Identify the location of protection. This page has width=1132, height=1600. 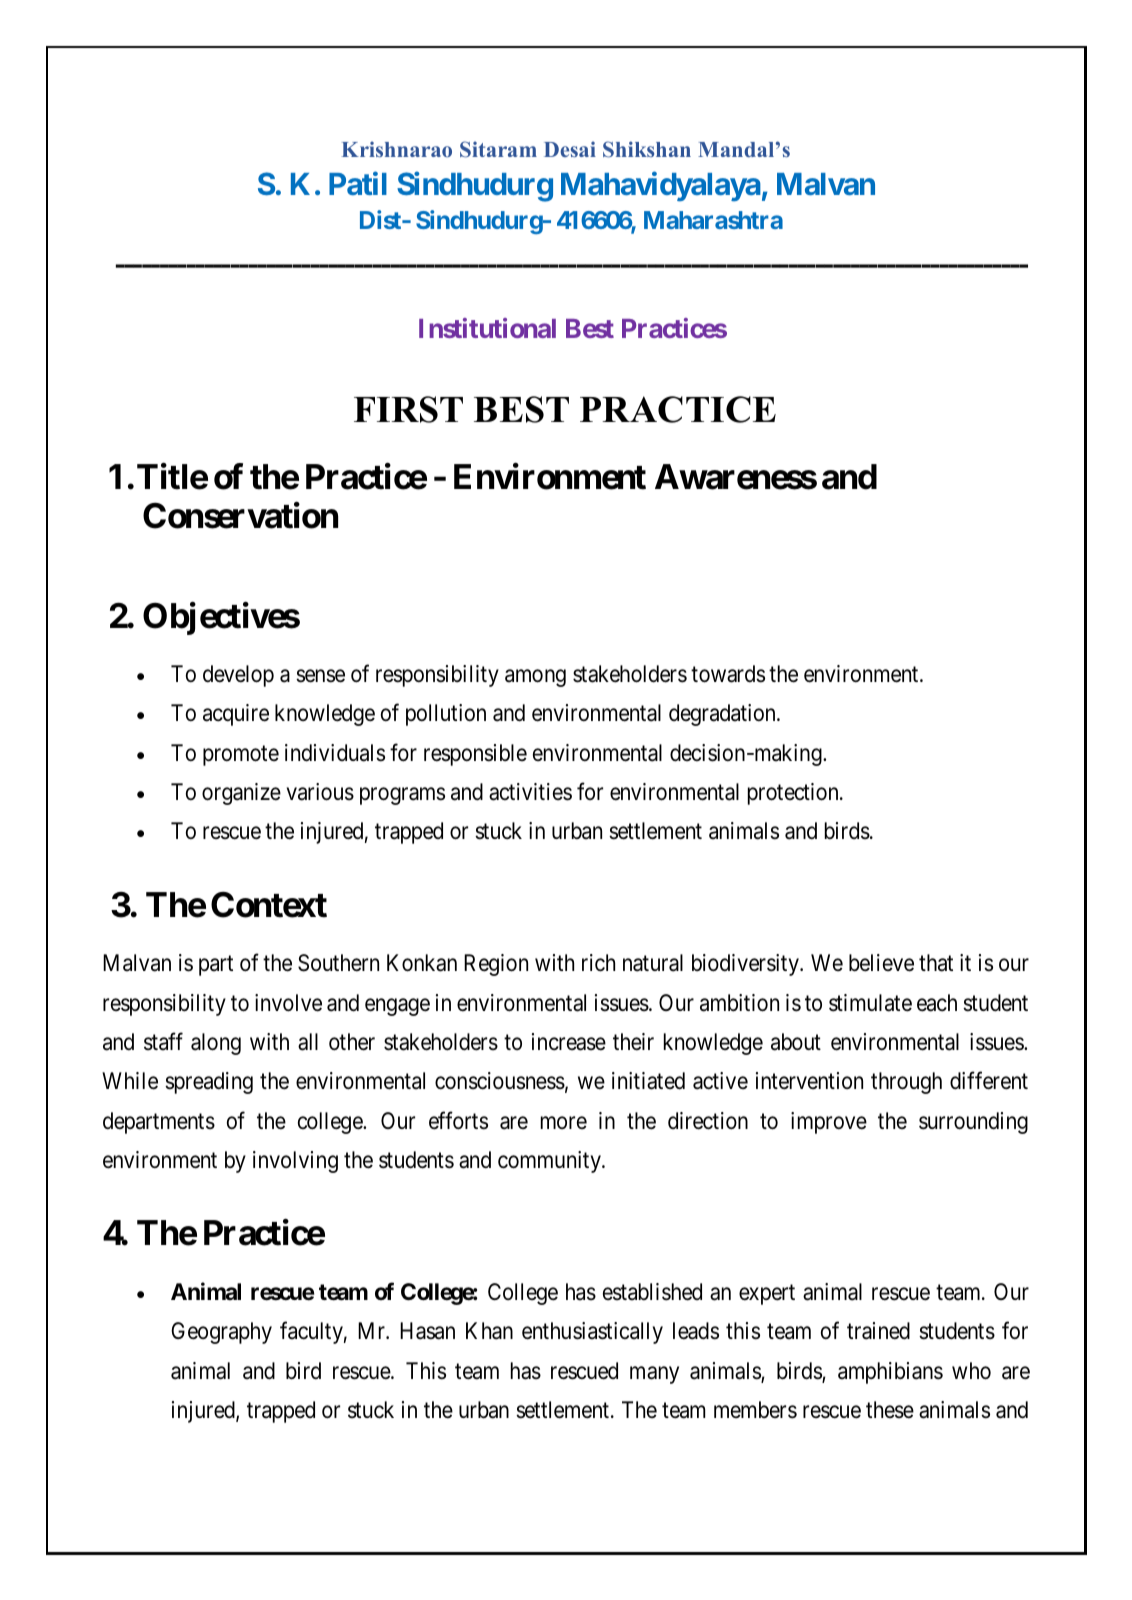
(794, 794).
